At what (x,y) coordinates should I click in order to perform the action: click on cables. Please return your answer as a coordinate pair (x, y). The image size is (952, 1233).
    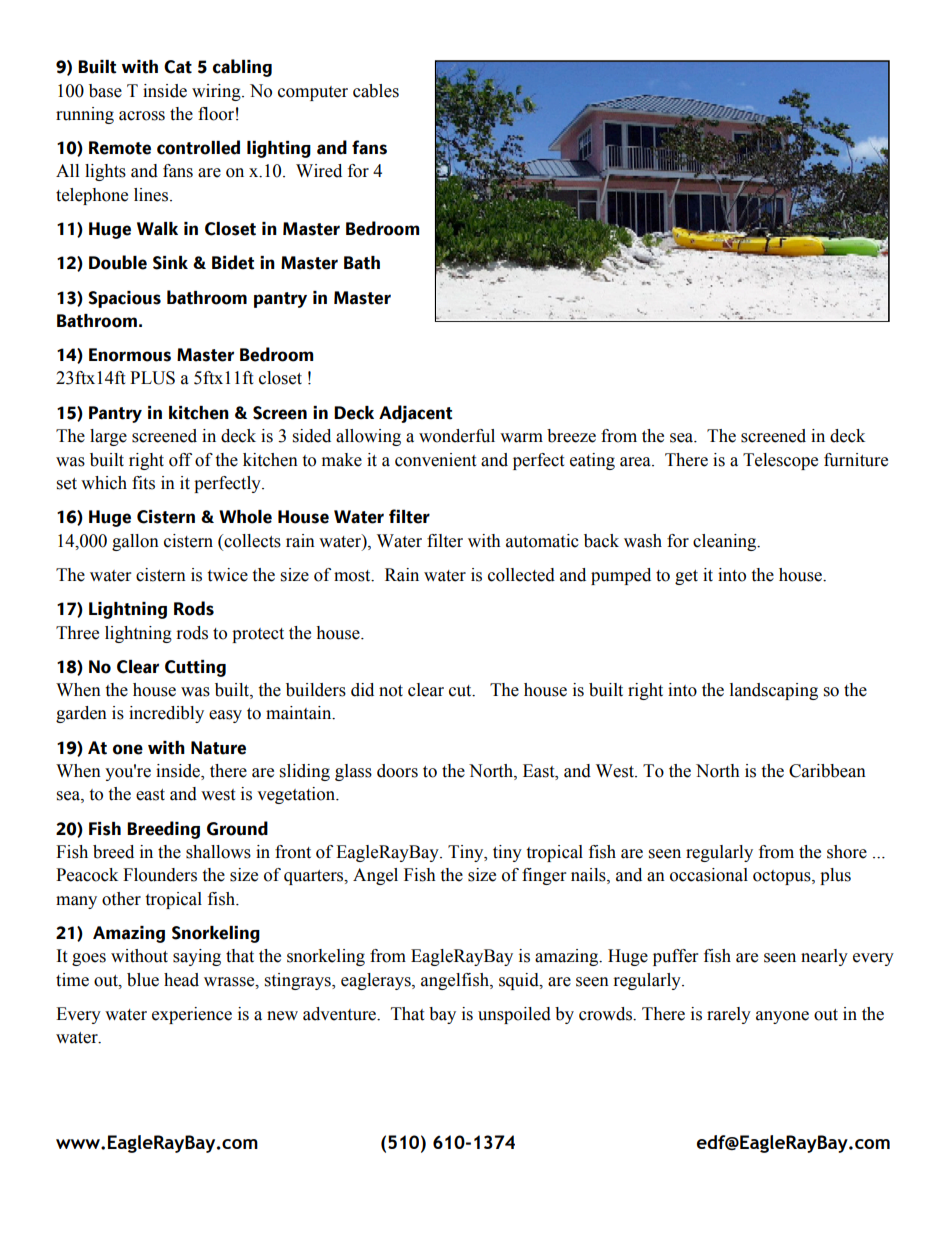
    Looking at the image, I should click on (376, 91).
